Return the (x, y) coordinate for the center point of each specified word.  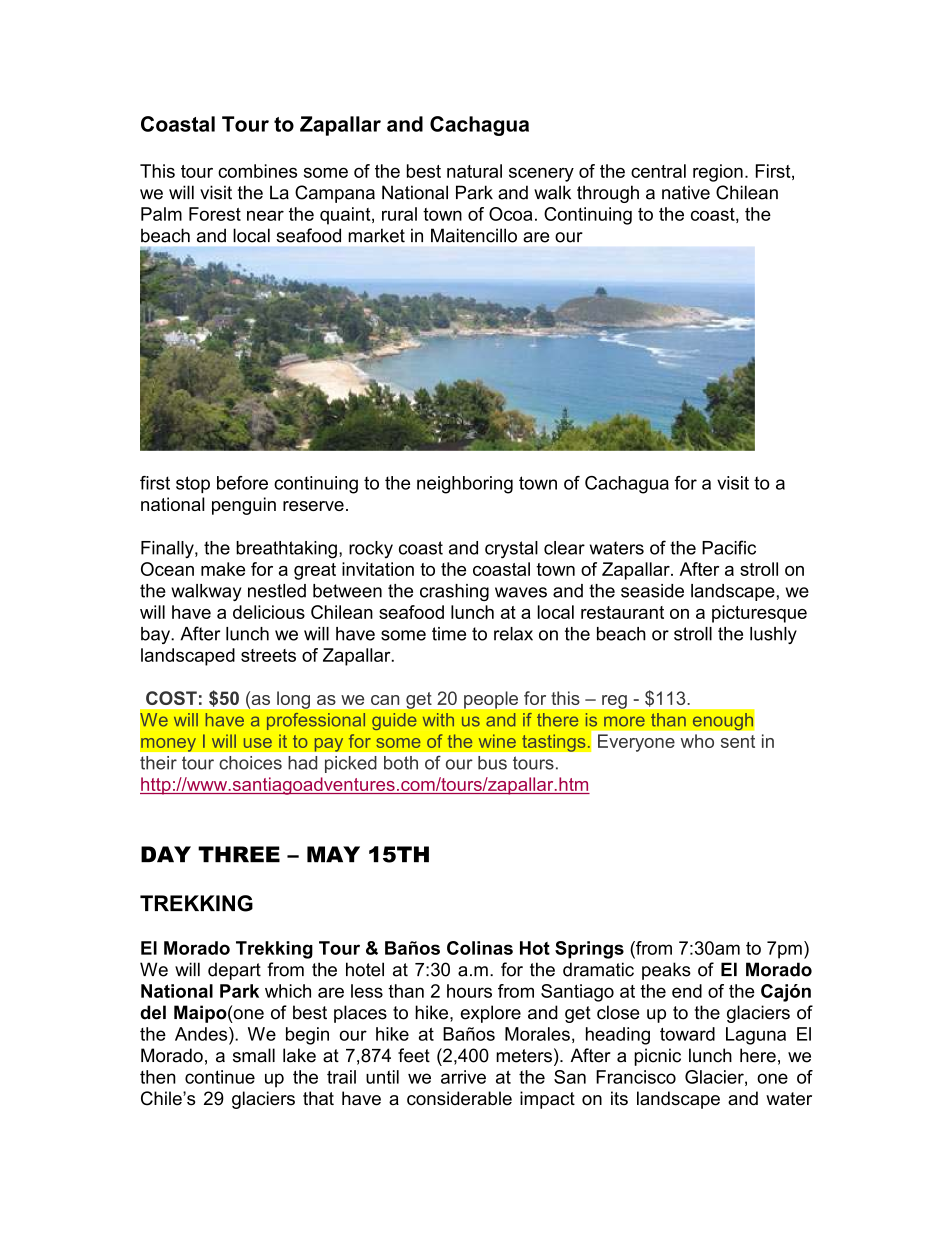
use (258, 743)
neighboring (465, 485)
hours (469, 991)
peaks (666, 971)
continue (220, 1077)
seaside (652, 591)
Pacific (729, 547)
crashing (454, 592)
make (223, 569)
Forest (215, 214)
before (242, 483)
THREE (239, 854)
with (438, 720)
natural (474, 171)
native (686, 192)
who (697, 741)
